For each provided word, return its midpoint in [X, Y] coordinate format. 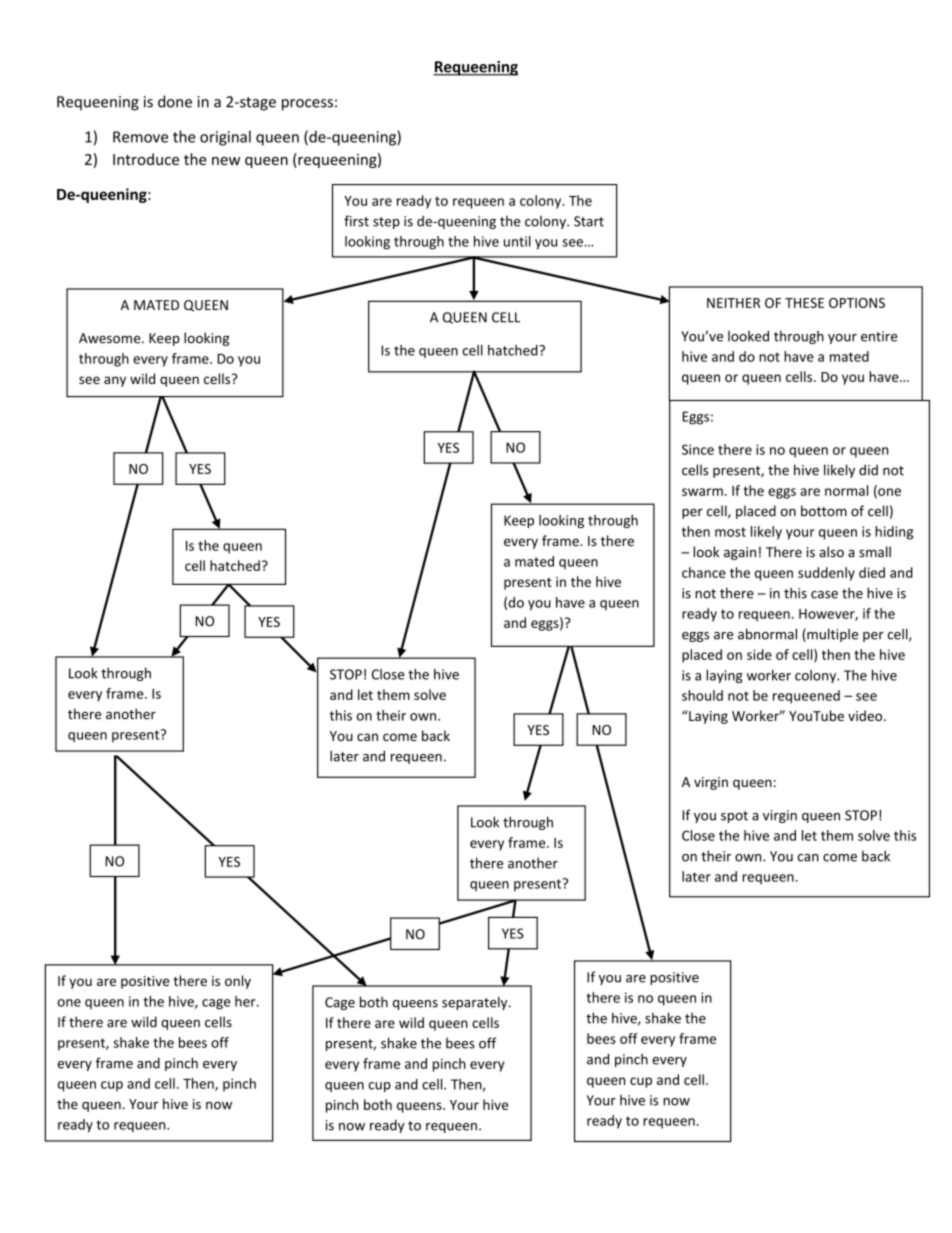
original [225, 138]
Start [589, 221]
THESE [804, 303]
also [831, 552]
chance [704, 572]
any [115, 381]
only [238, 982]
